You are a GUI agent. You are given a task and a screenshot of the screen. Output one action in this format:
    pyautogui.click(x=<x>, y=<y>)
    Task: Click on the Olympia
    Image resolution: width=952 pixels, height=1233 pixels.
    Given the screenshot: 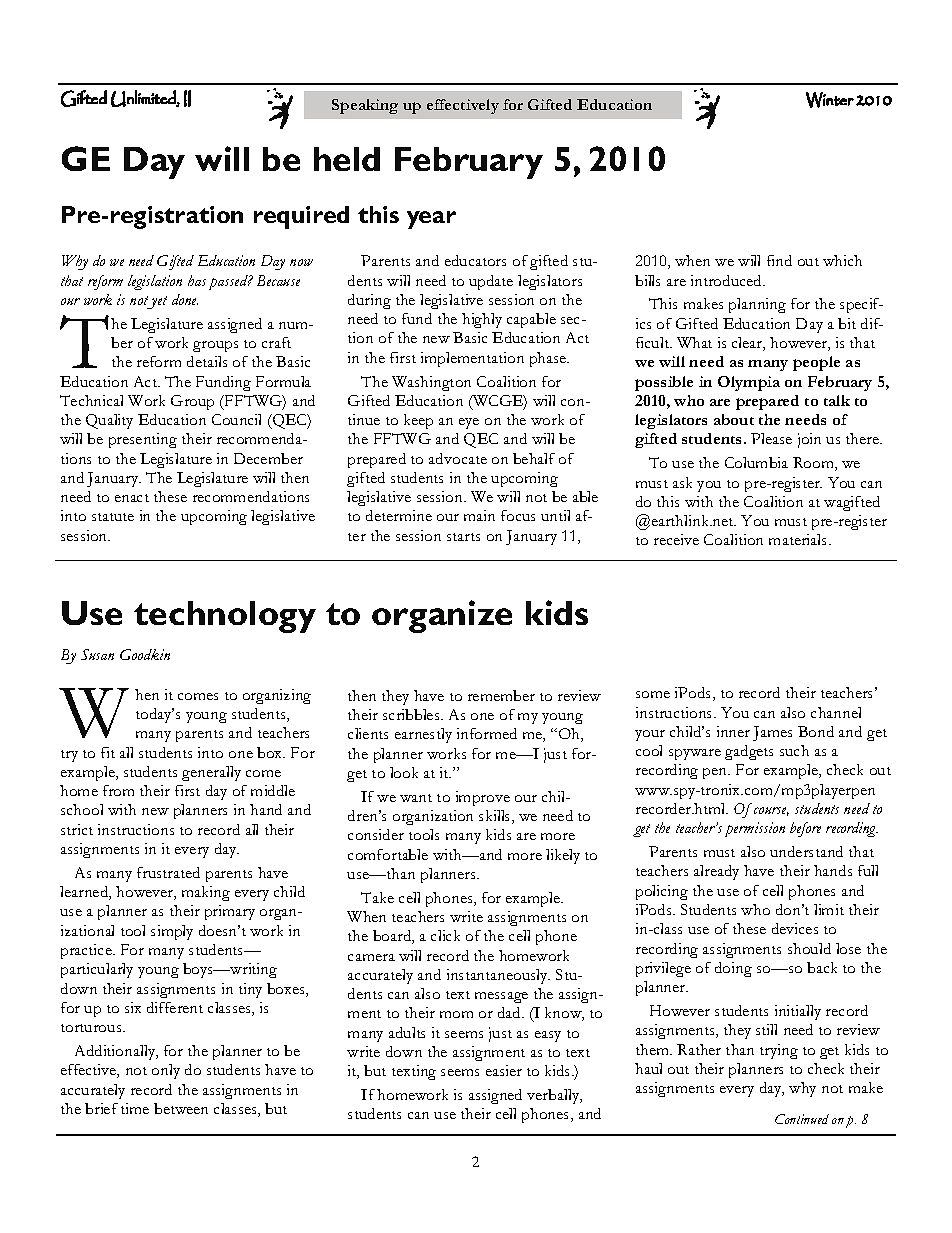 What is the action you would take?
    pyautogui.click(x=749, y=383)
